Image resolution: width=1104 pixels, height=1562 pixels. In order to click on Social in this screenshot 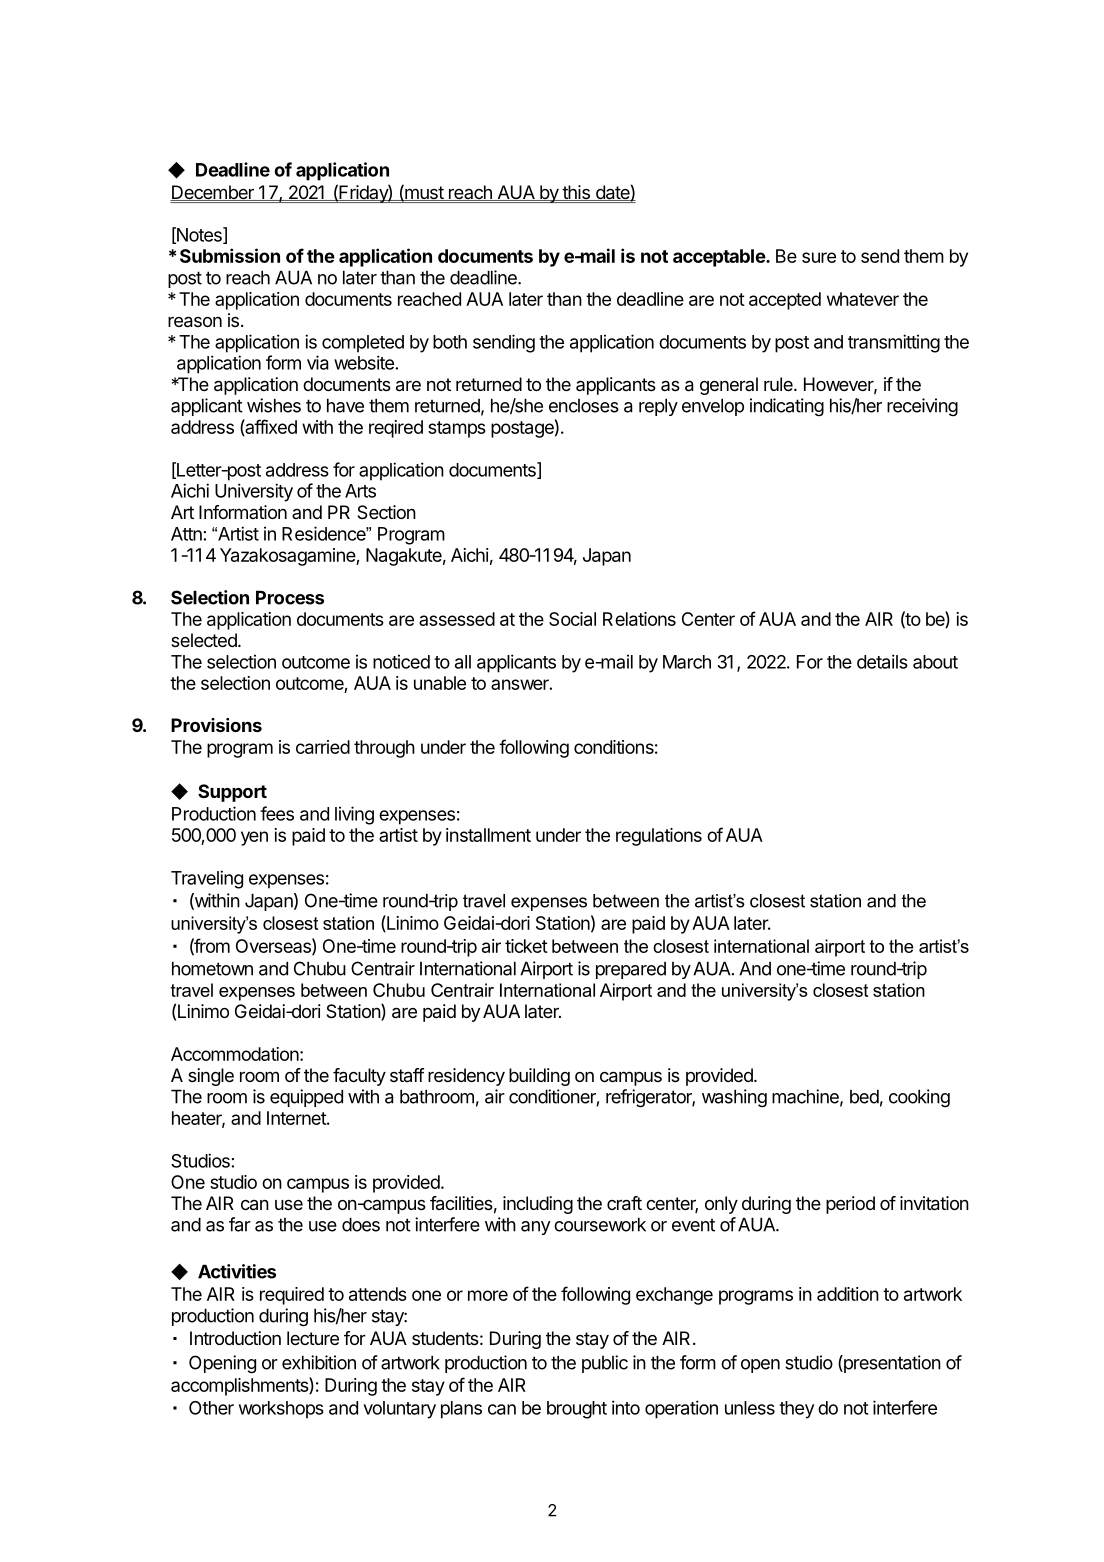, I will do `click(572, 619)`.
